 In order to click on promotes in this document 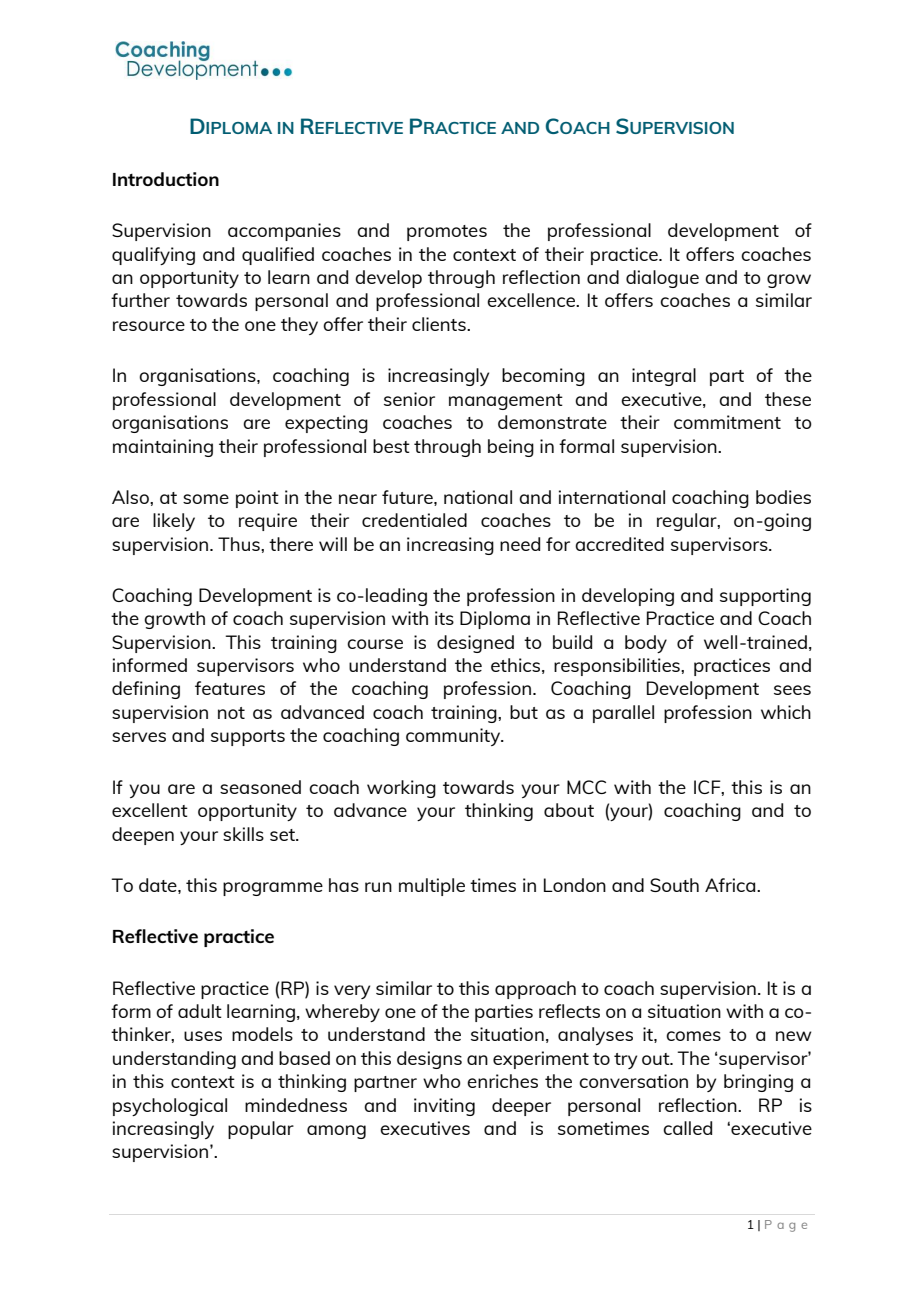, I will do `click(447, 233)`.
